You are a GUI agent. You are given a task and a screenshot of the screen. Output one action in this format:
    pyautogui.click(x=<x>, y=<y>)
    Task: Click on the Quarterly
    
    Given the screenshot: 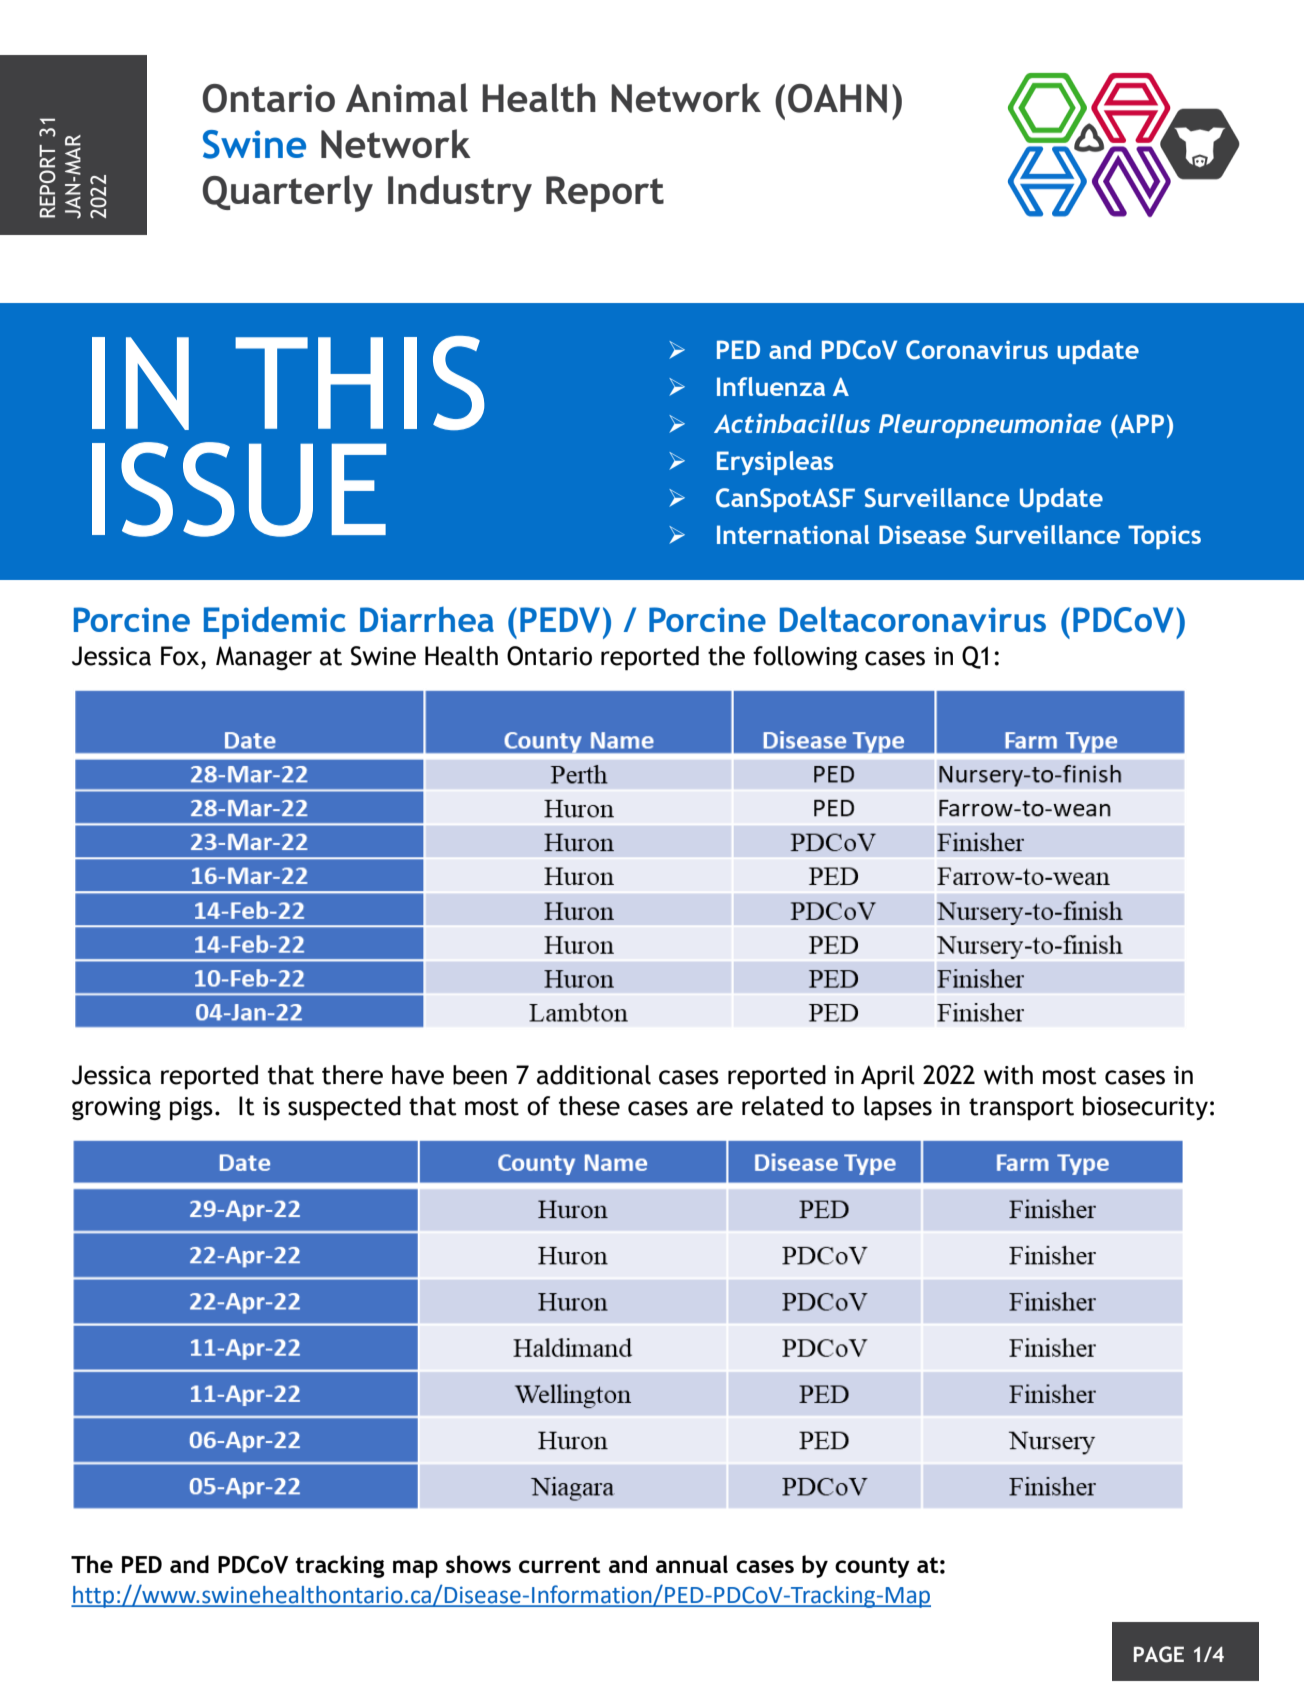 What is the action you would take?
    pyautogui.click(x=288, y=193)
